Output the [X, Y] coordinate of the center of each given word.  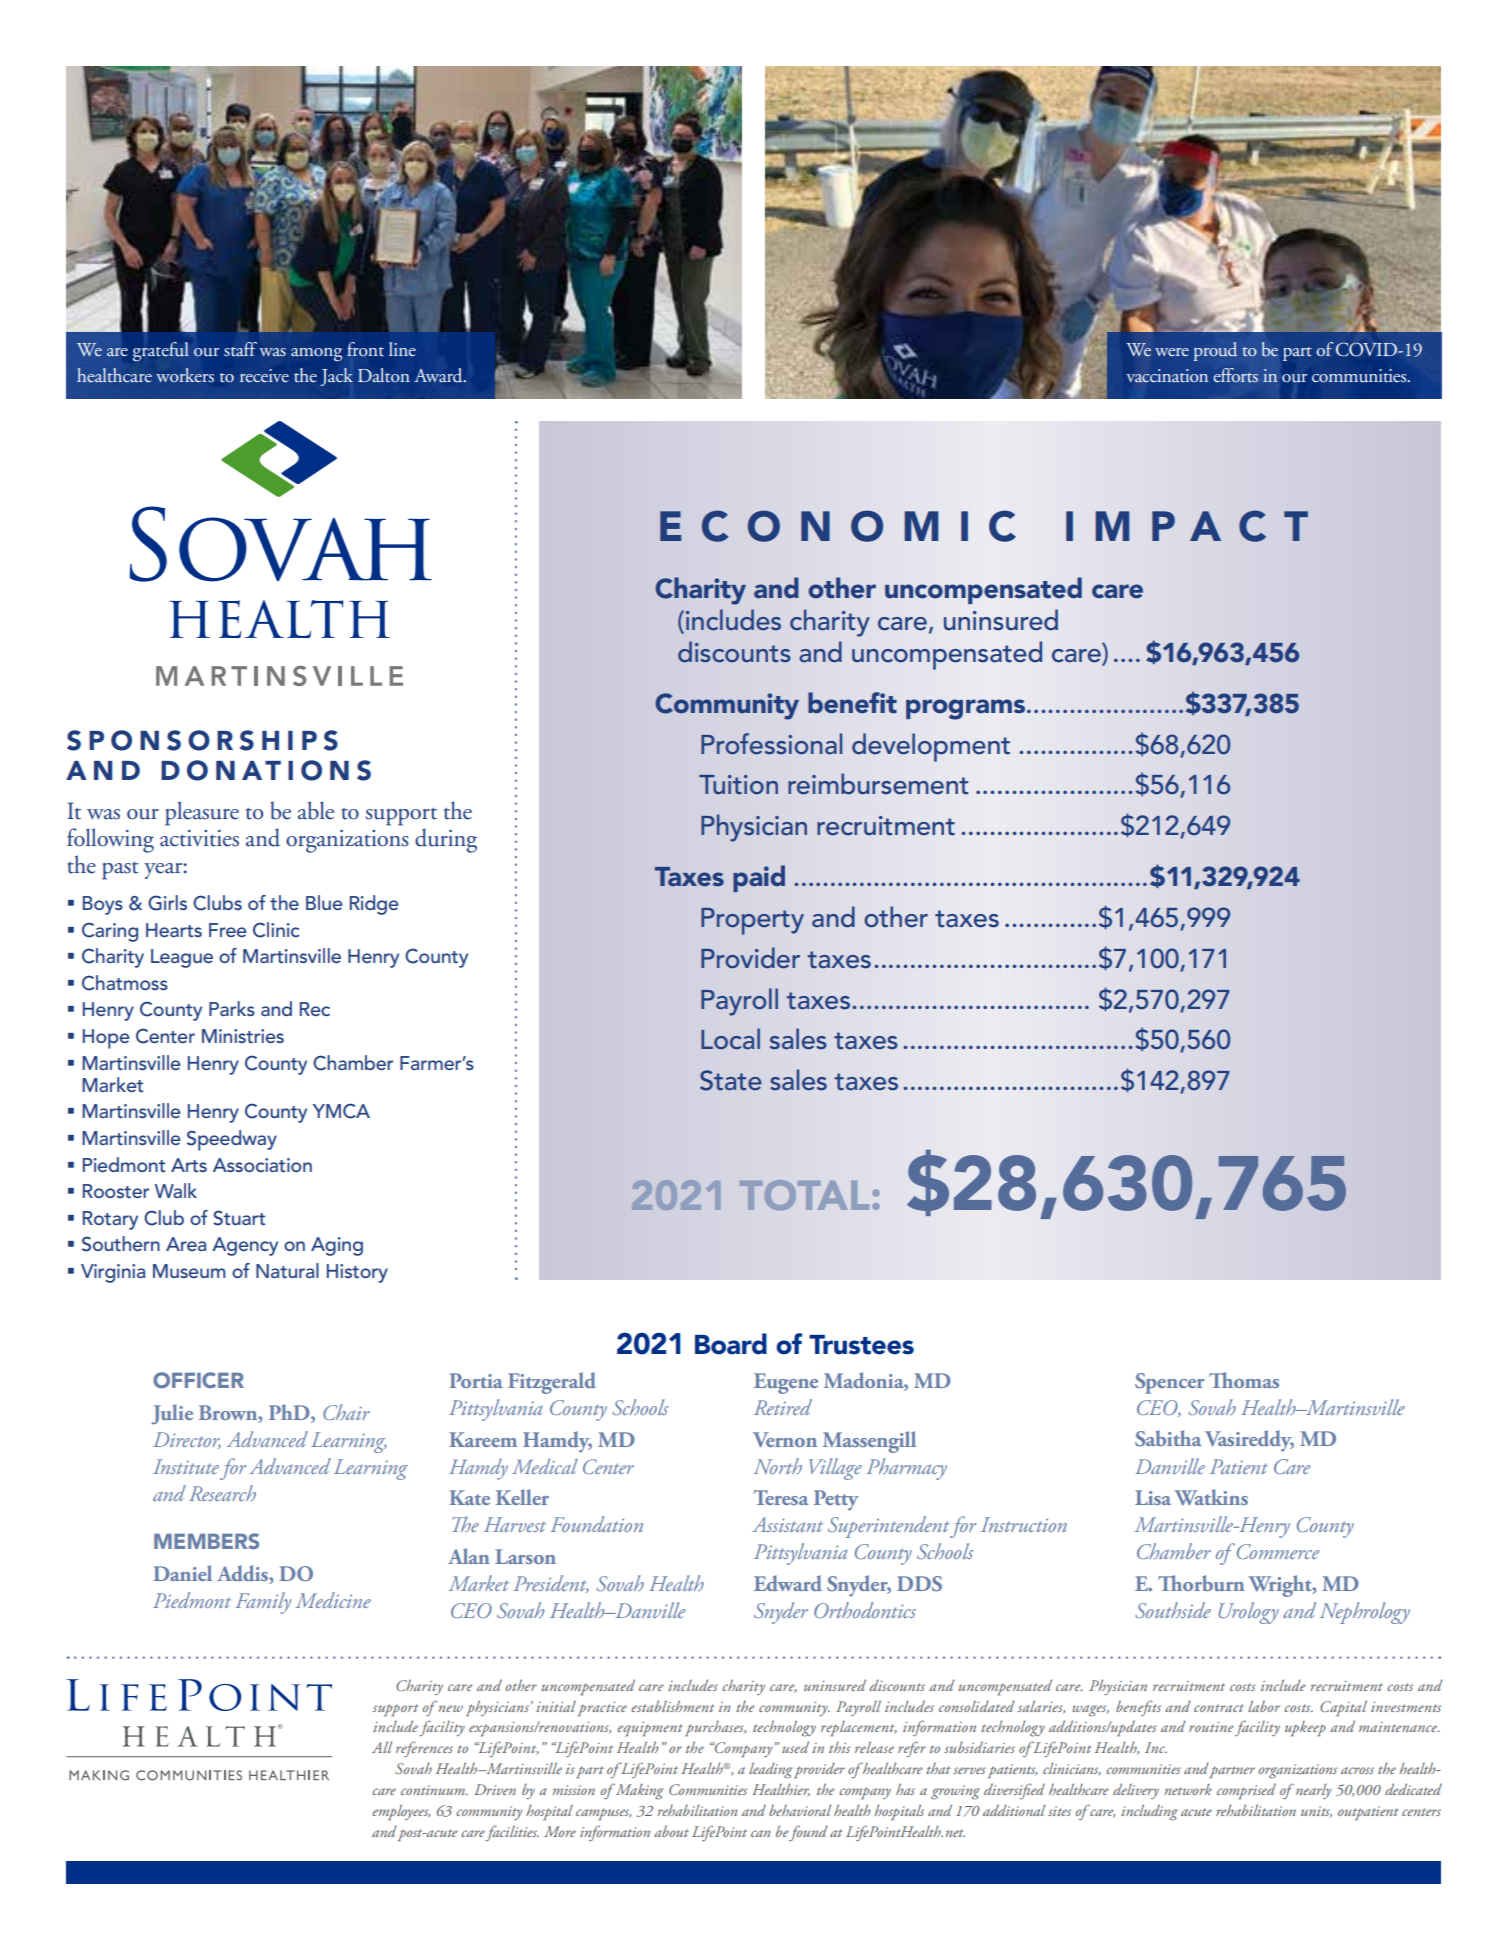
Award [439, 375]
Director [187, 1440]
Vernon [785, 1439]
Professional [771, 744]
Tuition [738, 785]
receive [264, 375]
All [382, 1747]
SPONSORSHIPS [202, 740]
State [731, 1080]
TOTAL [804, 1195]
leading [770, 1770]
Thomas [1244, 1380]
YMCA [341, 1111]
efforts [1236, 375]
